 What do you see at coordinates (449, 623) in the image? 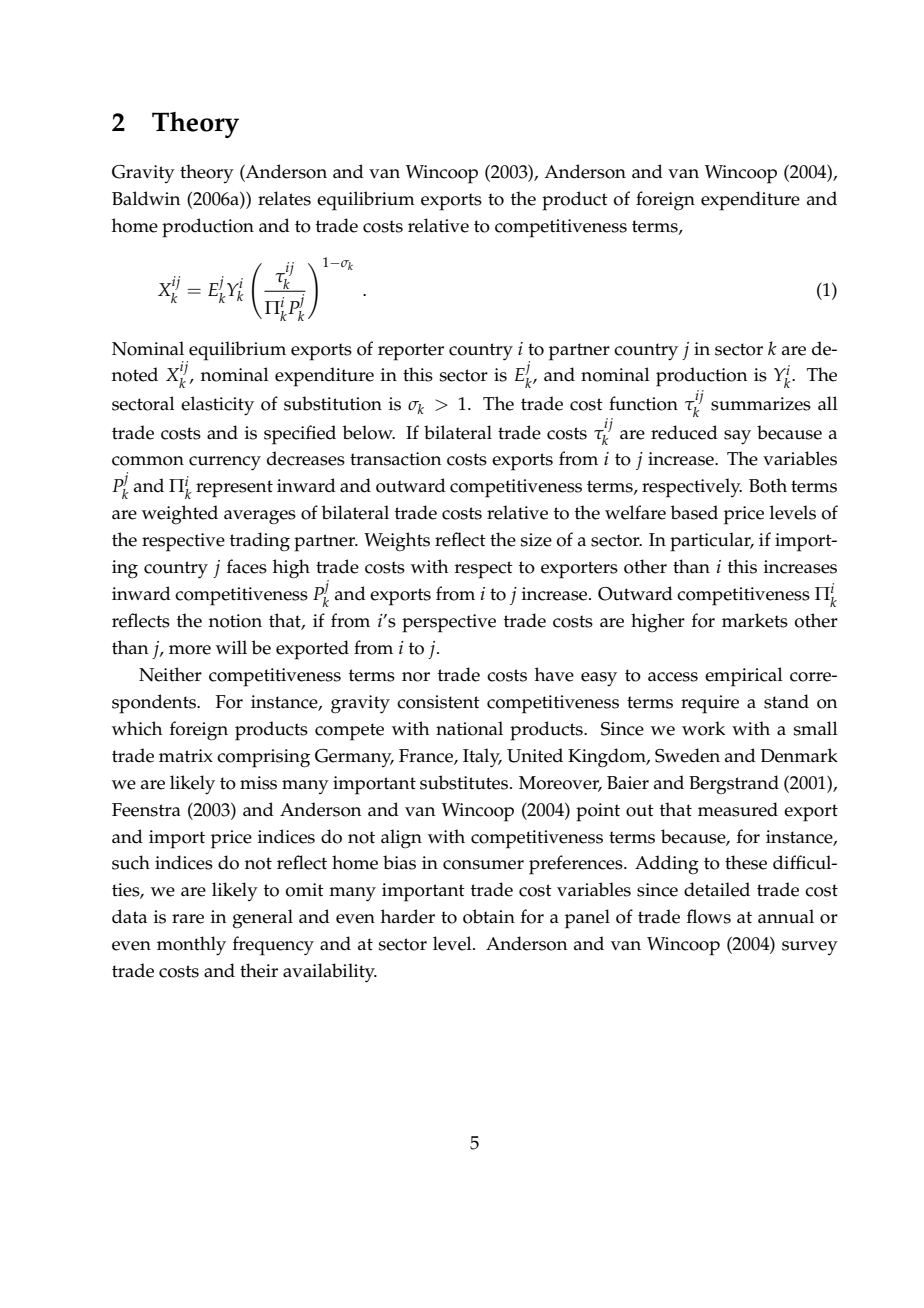
I see `perspective` at bounding box center [449, 623].
